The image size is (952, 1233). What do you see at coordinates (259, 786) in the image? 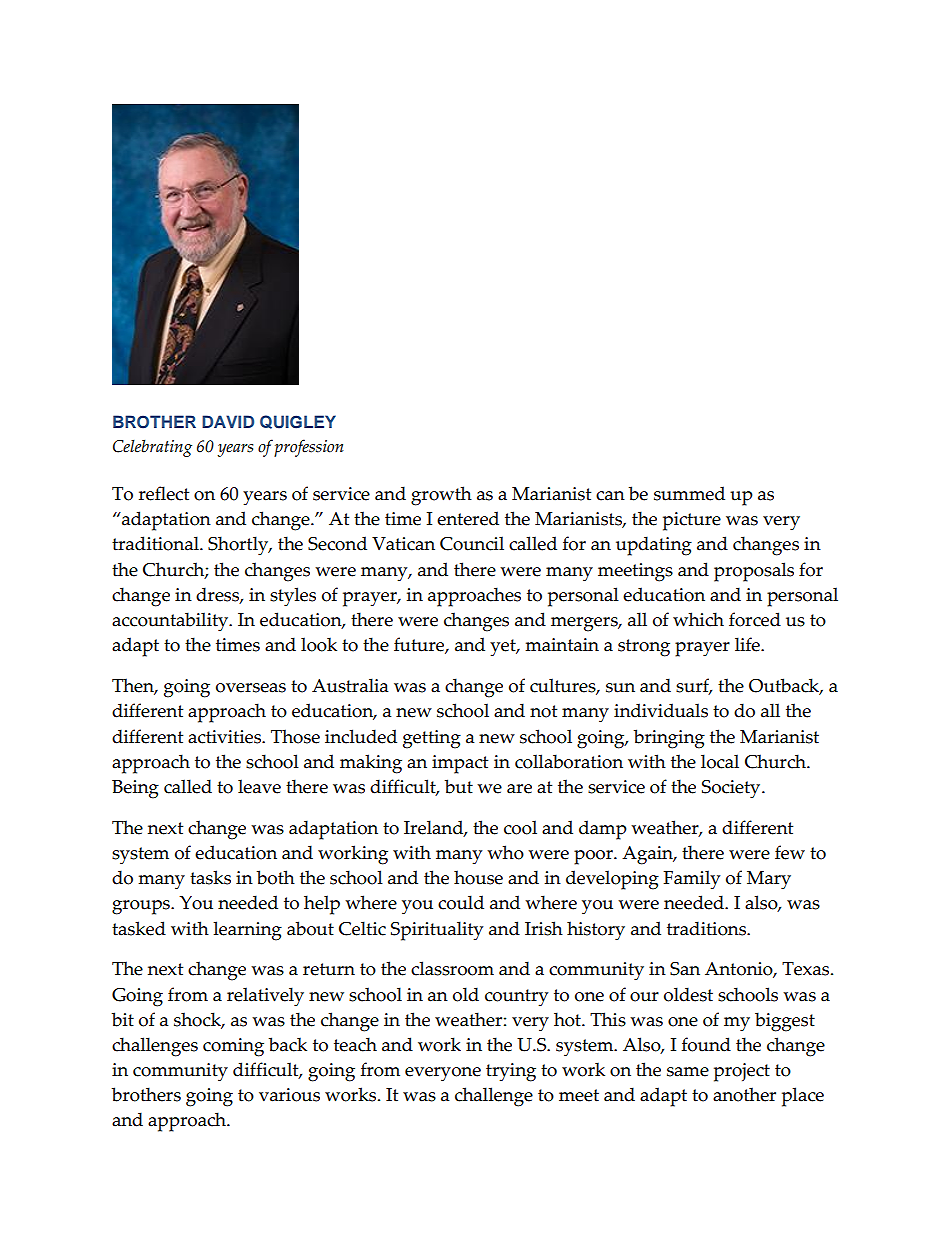
I see `leave` at bounding box center [259, 786].
